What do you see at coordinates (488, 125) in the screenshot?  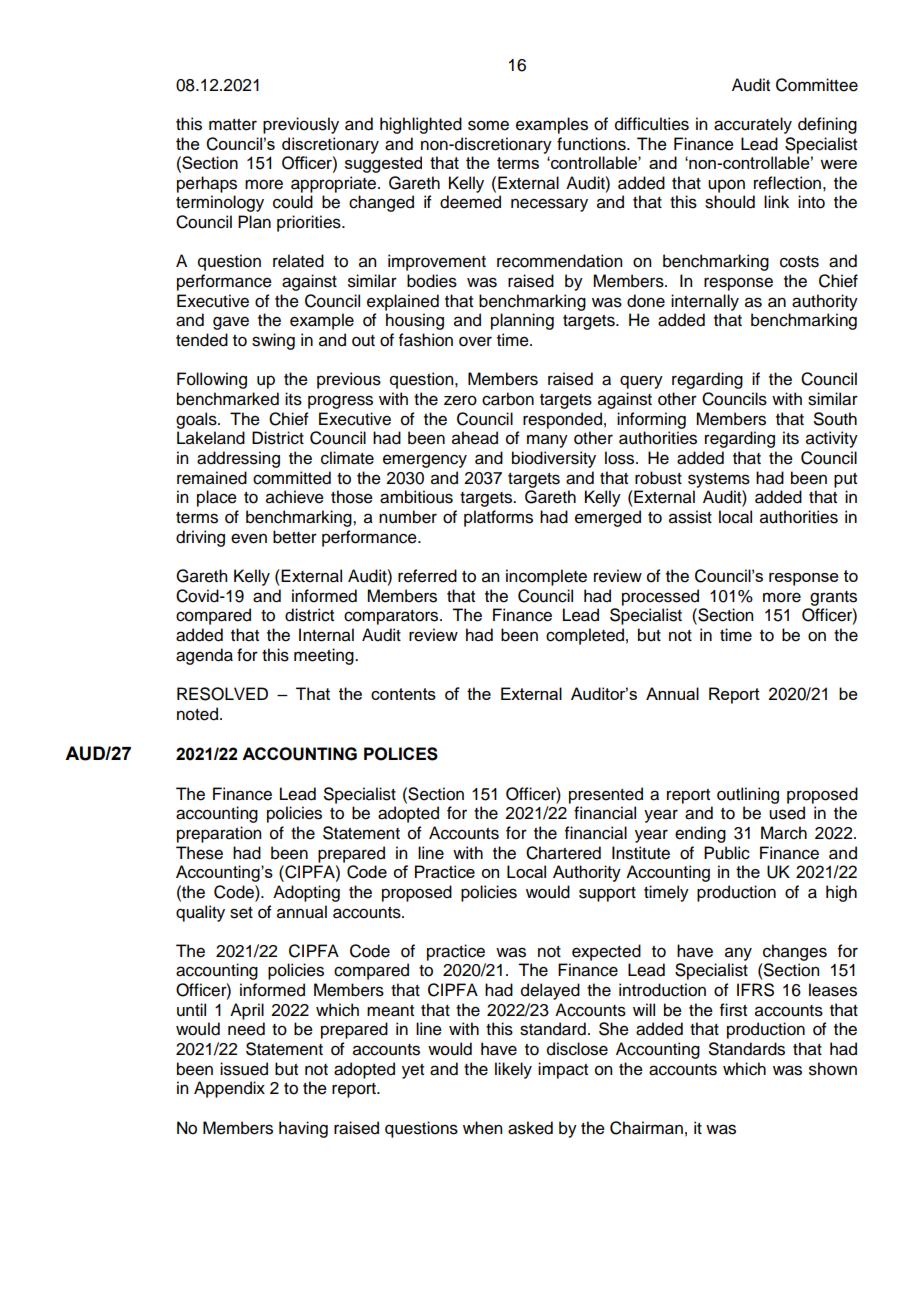 I see `some` at bounding box center [488, 125].
